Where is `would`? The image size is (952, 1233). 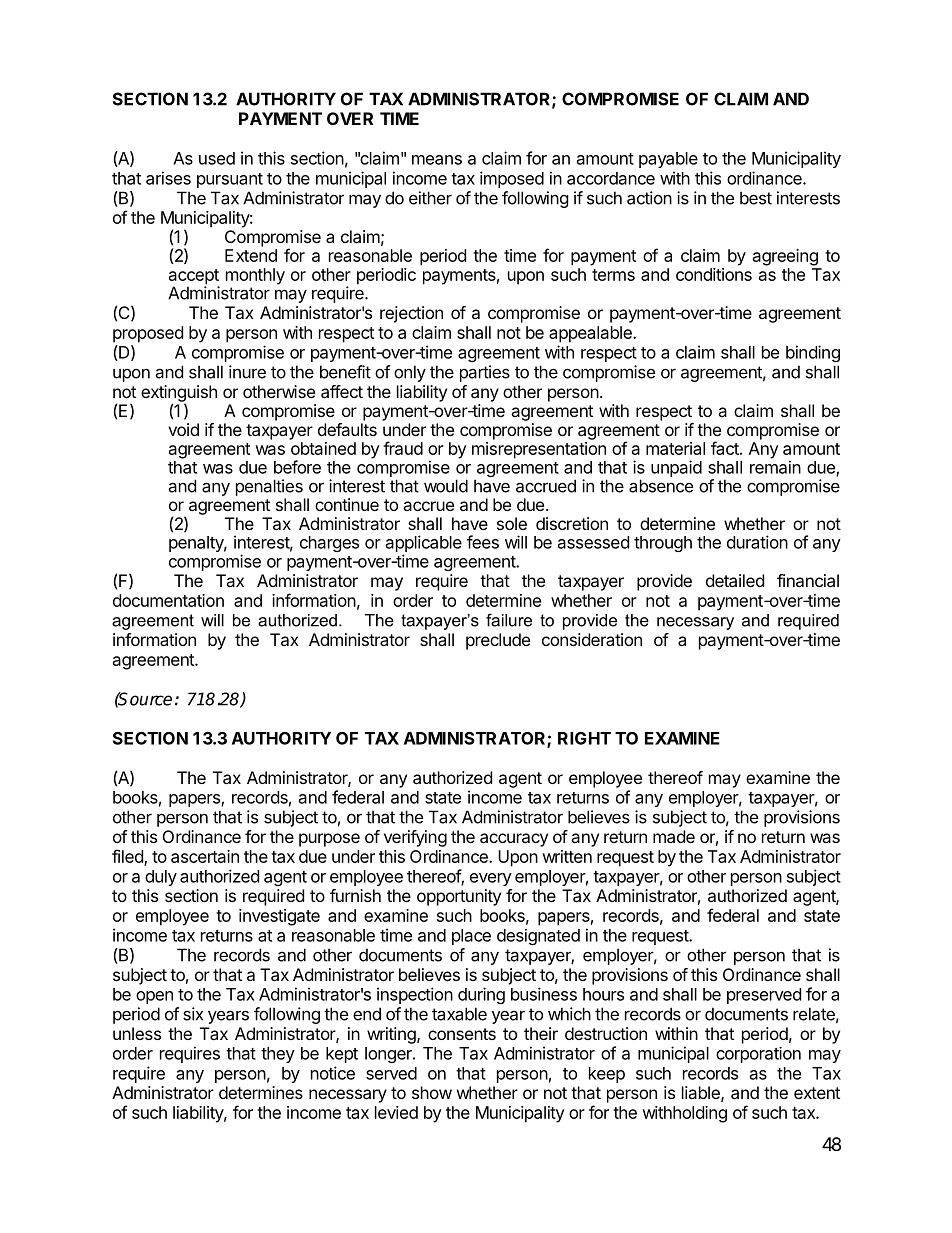
would is located at coordinates (446, 486).
